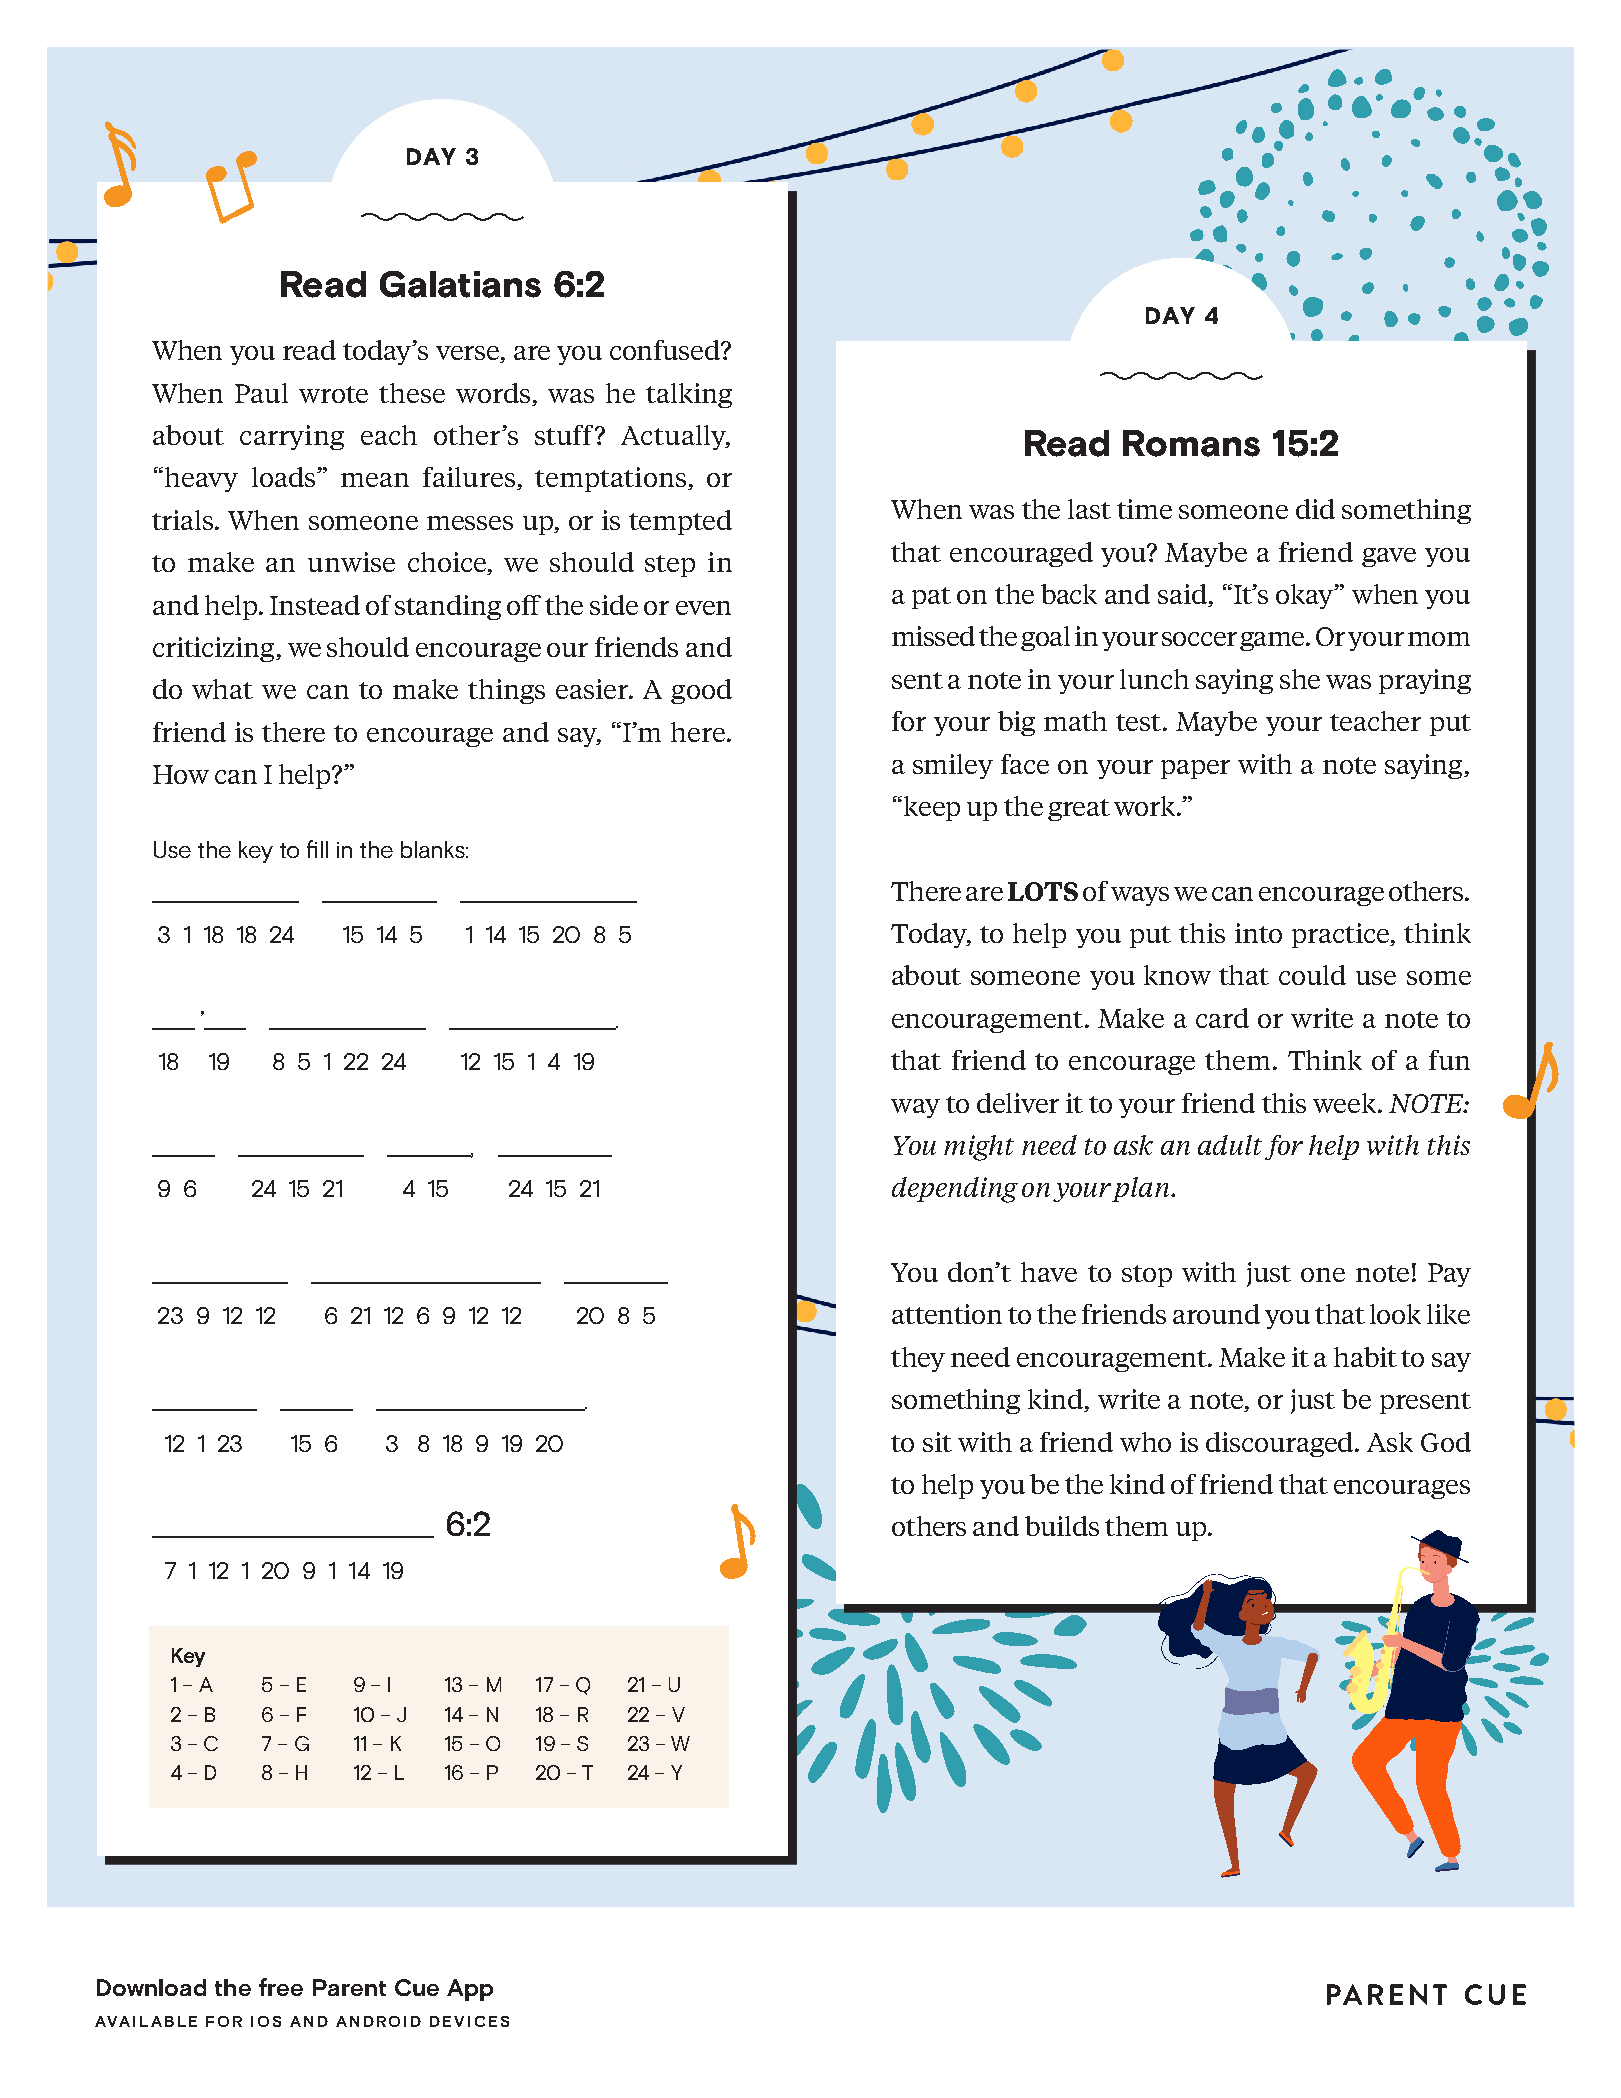 The image size is (1621, 2098). Describe the element at coordinates (689, 395) in the screenshot. I see `talking` at that location.
